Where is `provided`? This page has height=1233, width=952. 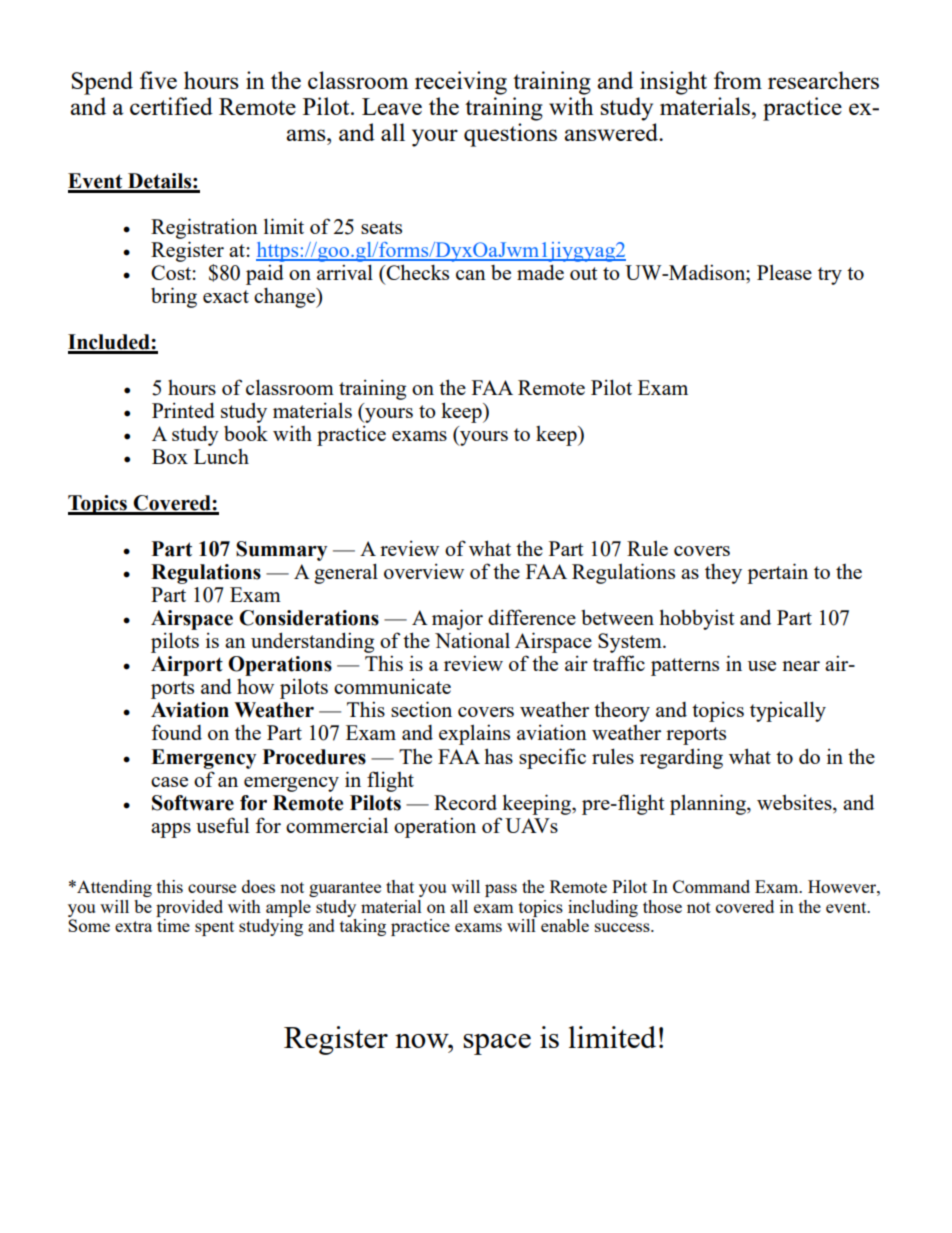 provided is located at coordinates (189, 908).
